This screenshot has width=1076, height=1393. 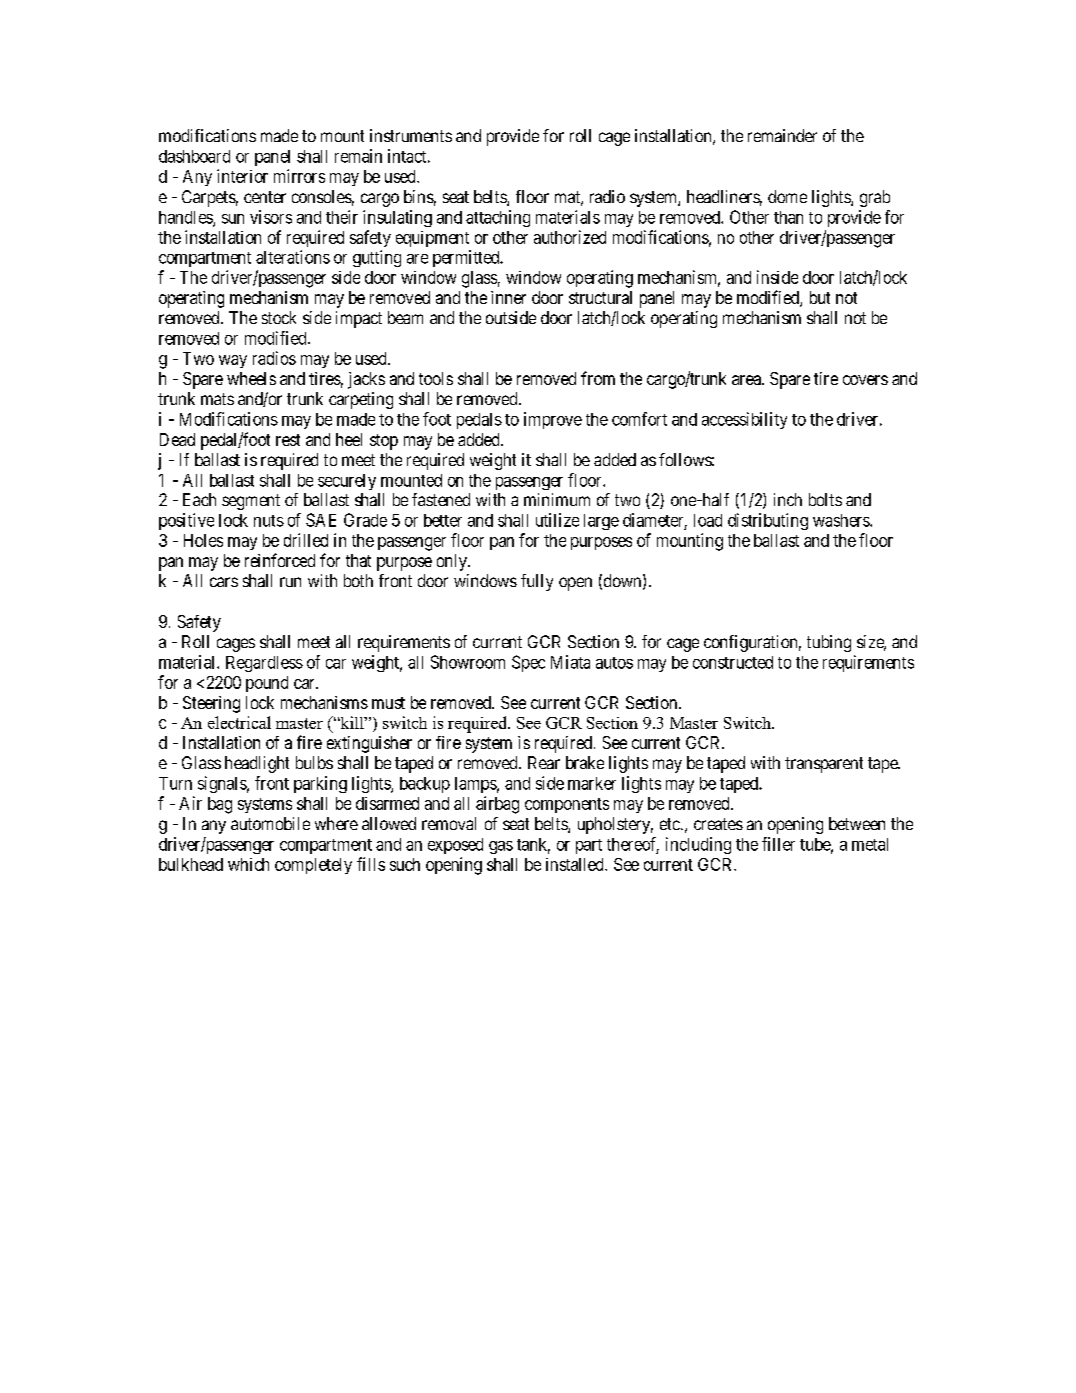 What do you see at coordinates (747, 380) in the screenshot?
I see `area` at bounding box center [747, 380].
